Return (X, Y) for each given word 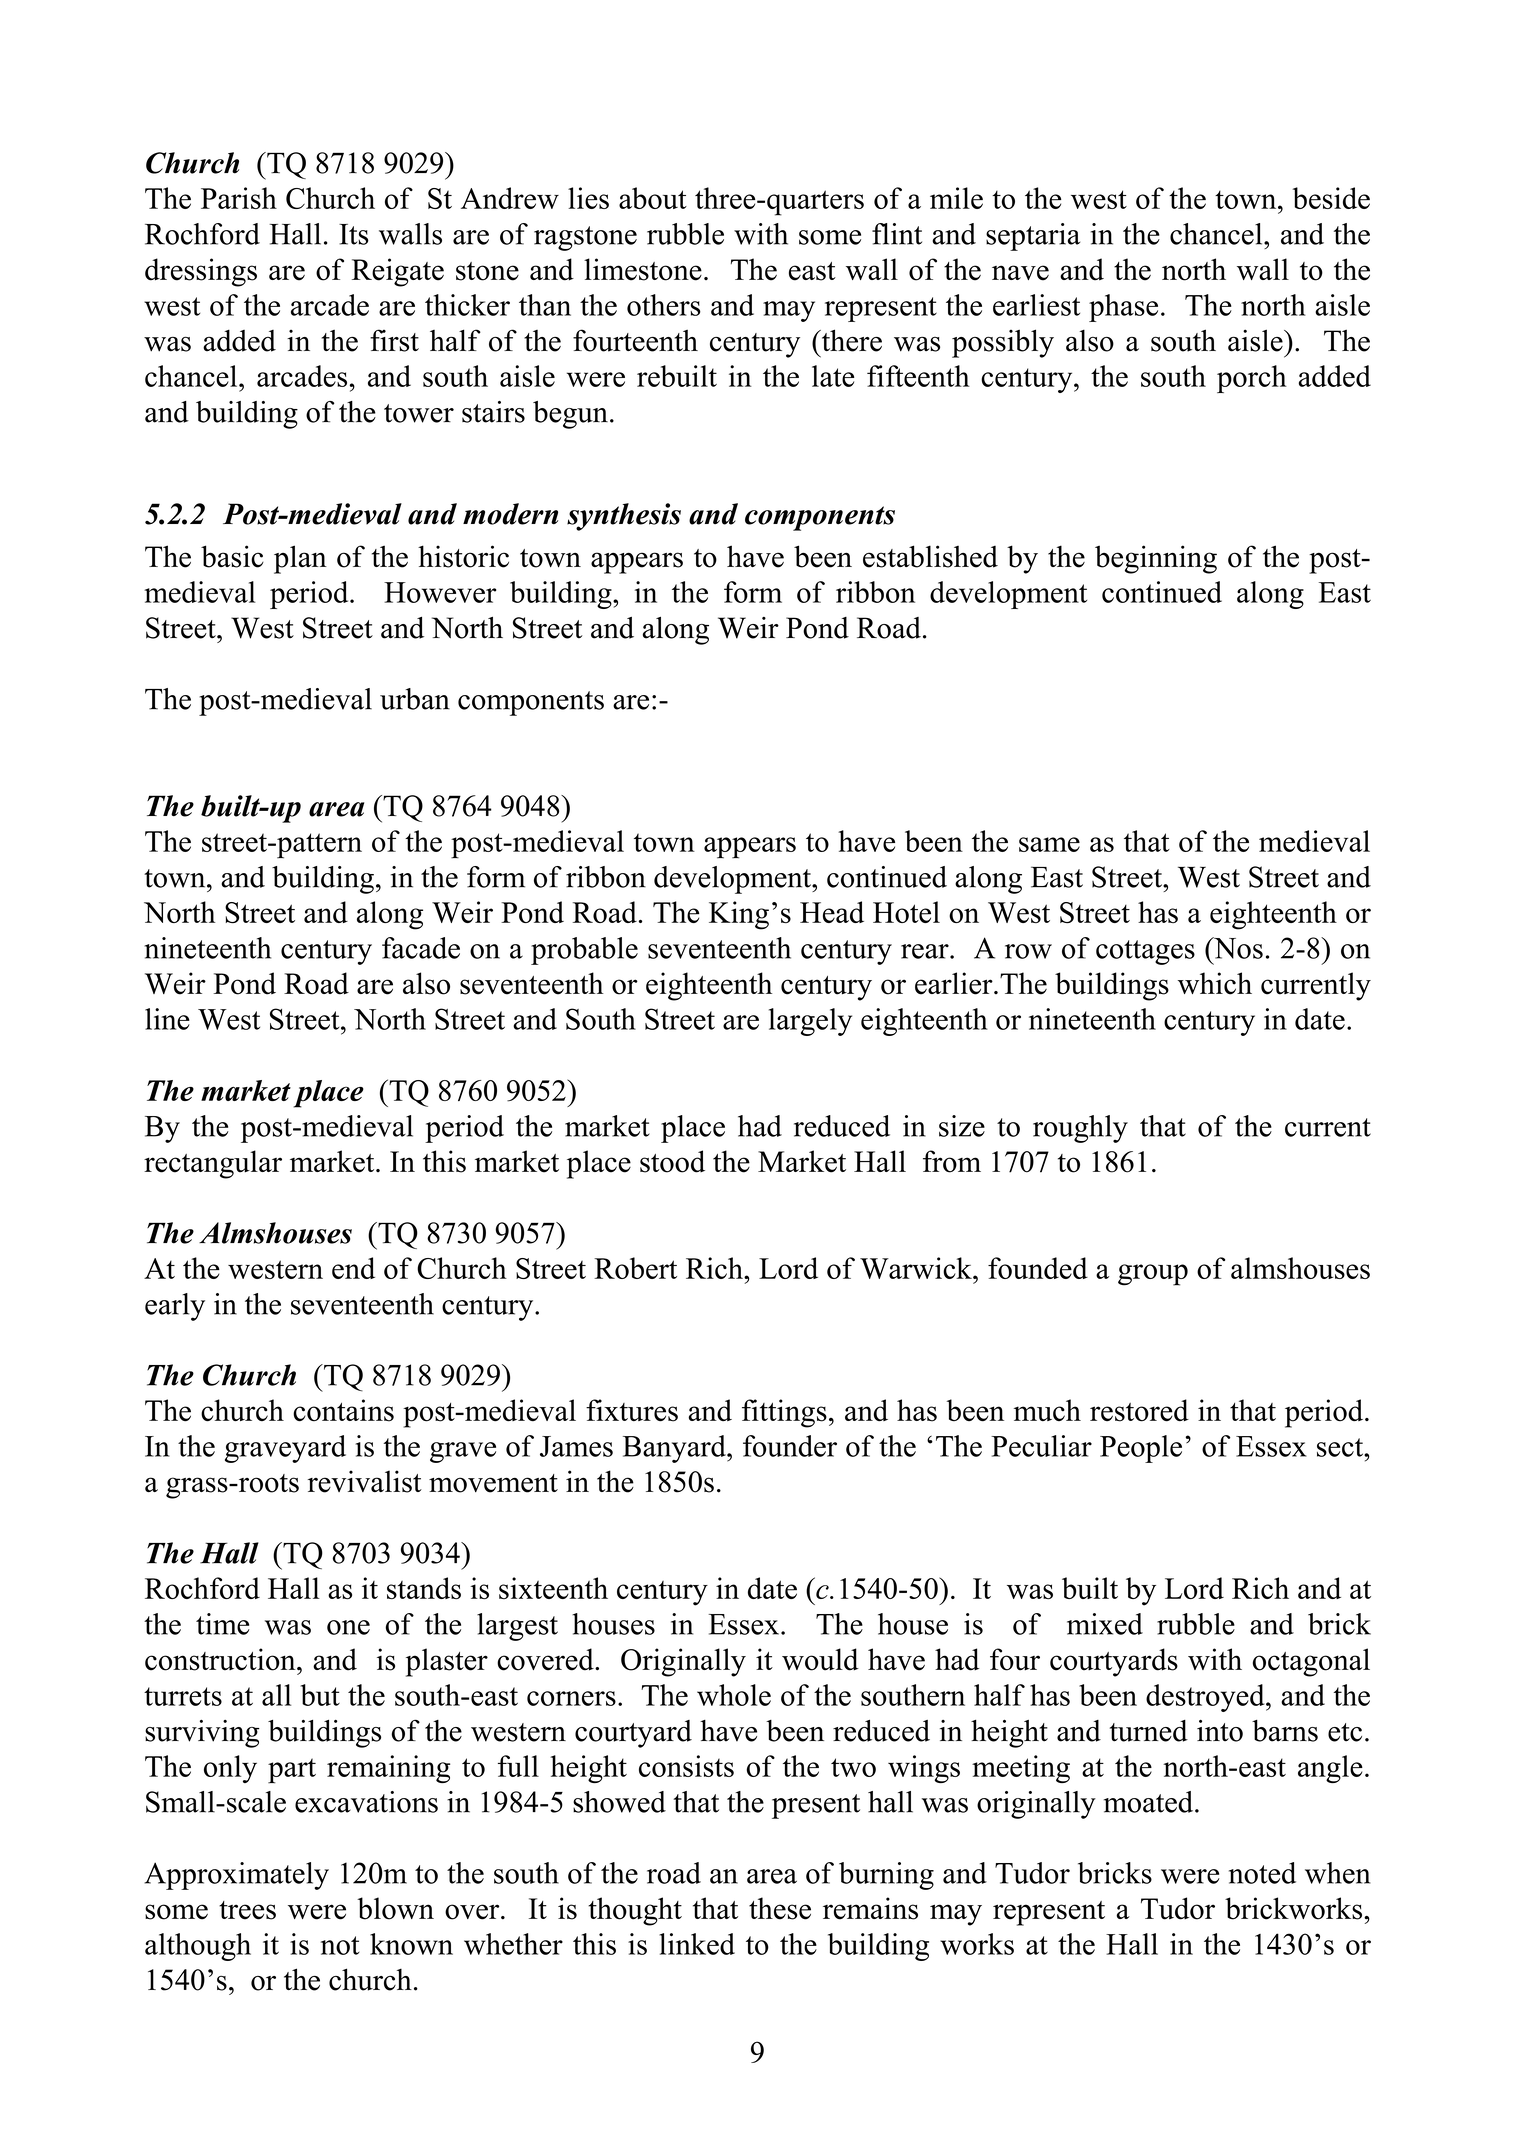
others (664, 305)
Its (354, 234)
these (780, 1908)
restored (1139, 1410)
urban (415, 699)
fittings (784, 1413)
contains (343, 1410)
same (1049, 844)
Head (832, 912)
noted (1262, 1873)
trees (247, 1910)
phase (1123, 308)
